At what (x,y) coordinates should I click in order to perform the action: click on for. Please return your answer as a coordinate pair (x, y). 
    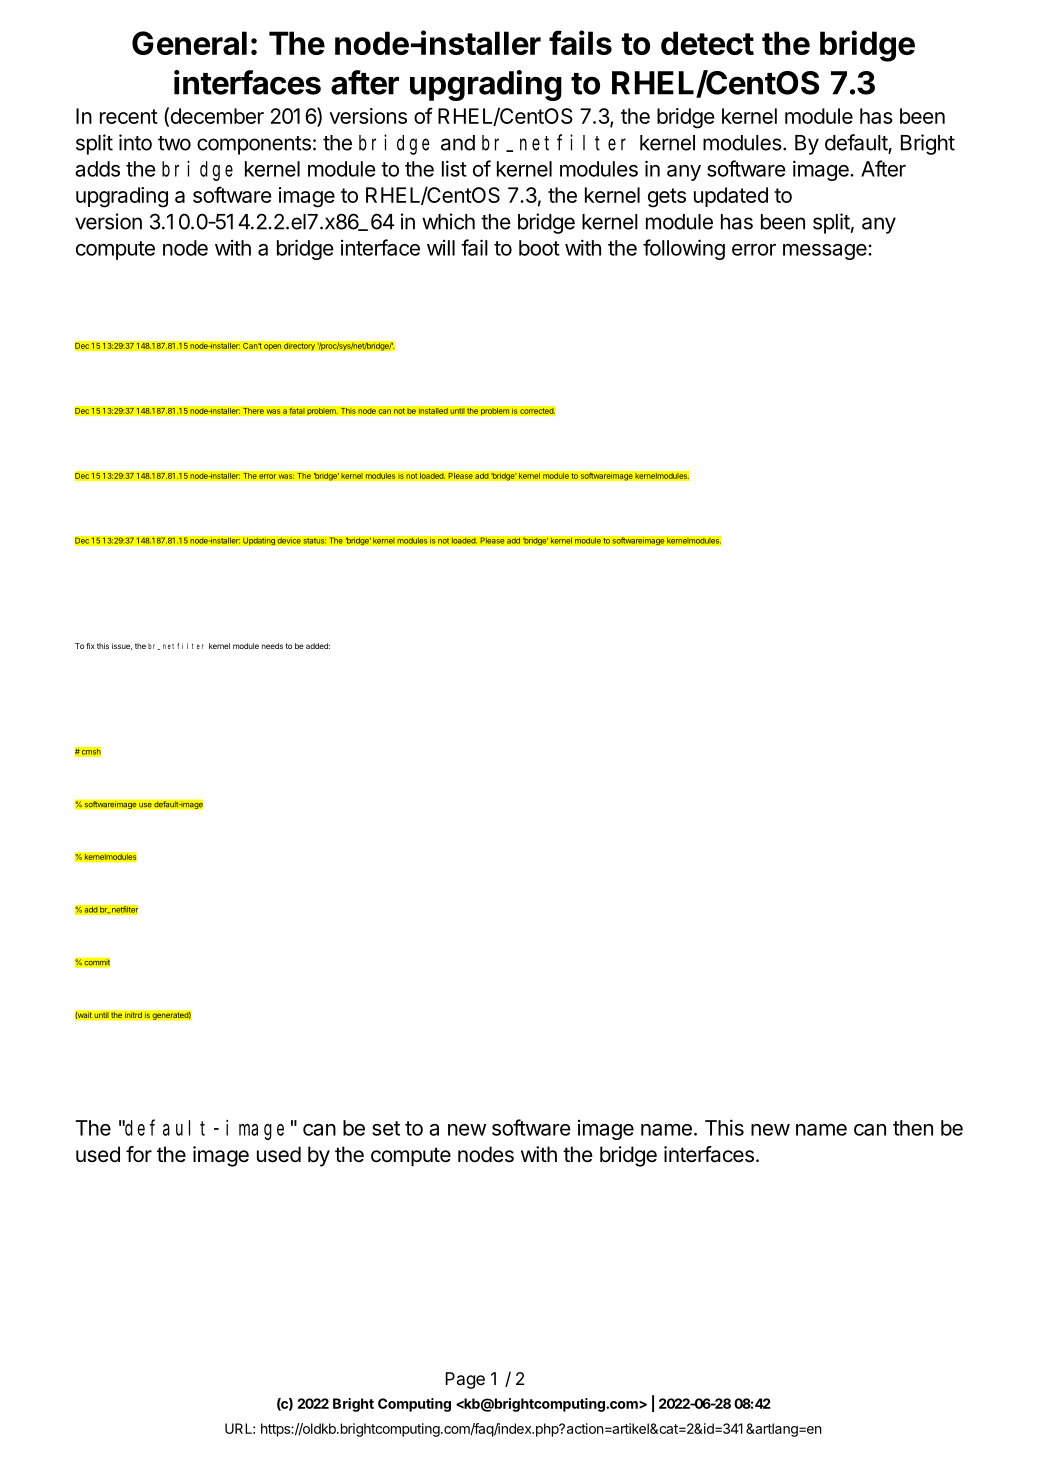
    Looking at the image, I should click on (139, 1154).
